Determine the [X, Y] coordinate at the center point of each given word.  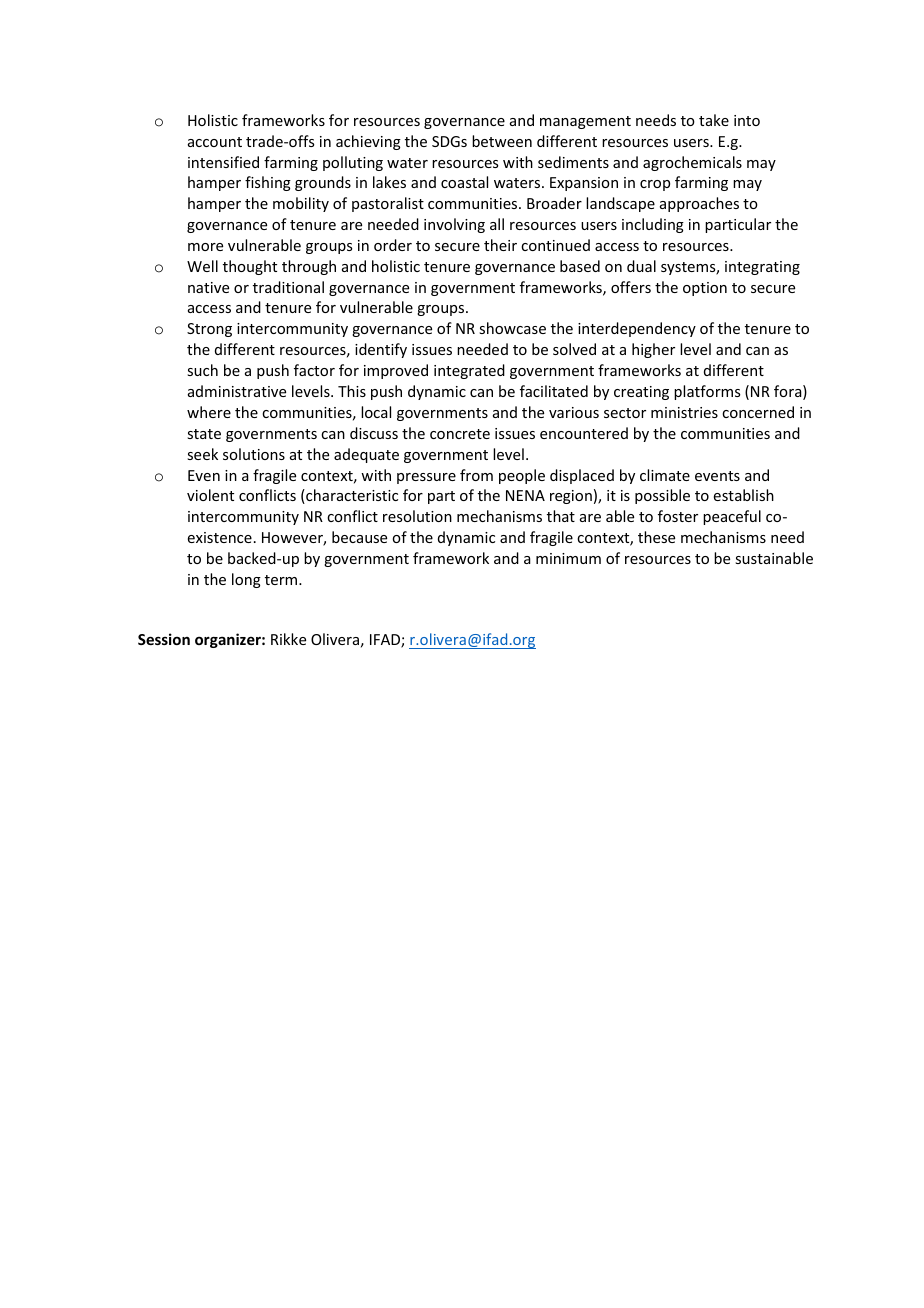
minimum [568, 558]
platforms [707, 392]
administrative [237, 391]
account [215, 142]
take [714, 120]
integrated [469, 371]
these [656, 537]
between [502, 141]
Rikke [288, 639]
